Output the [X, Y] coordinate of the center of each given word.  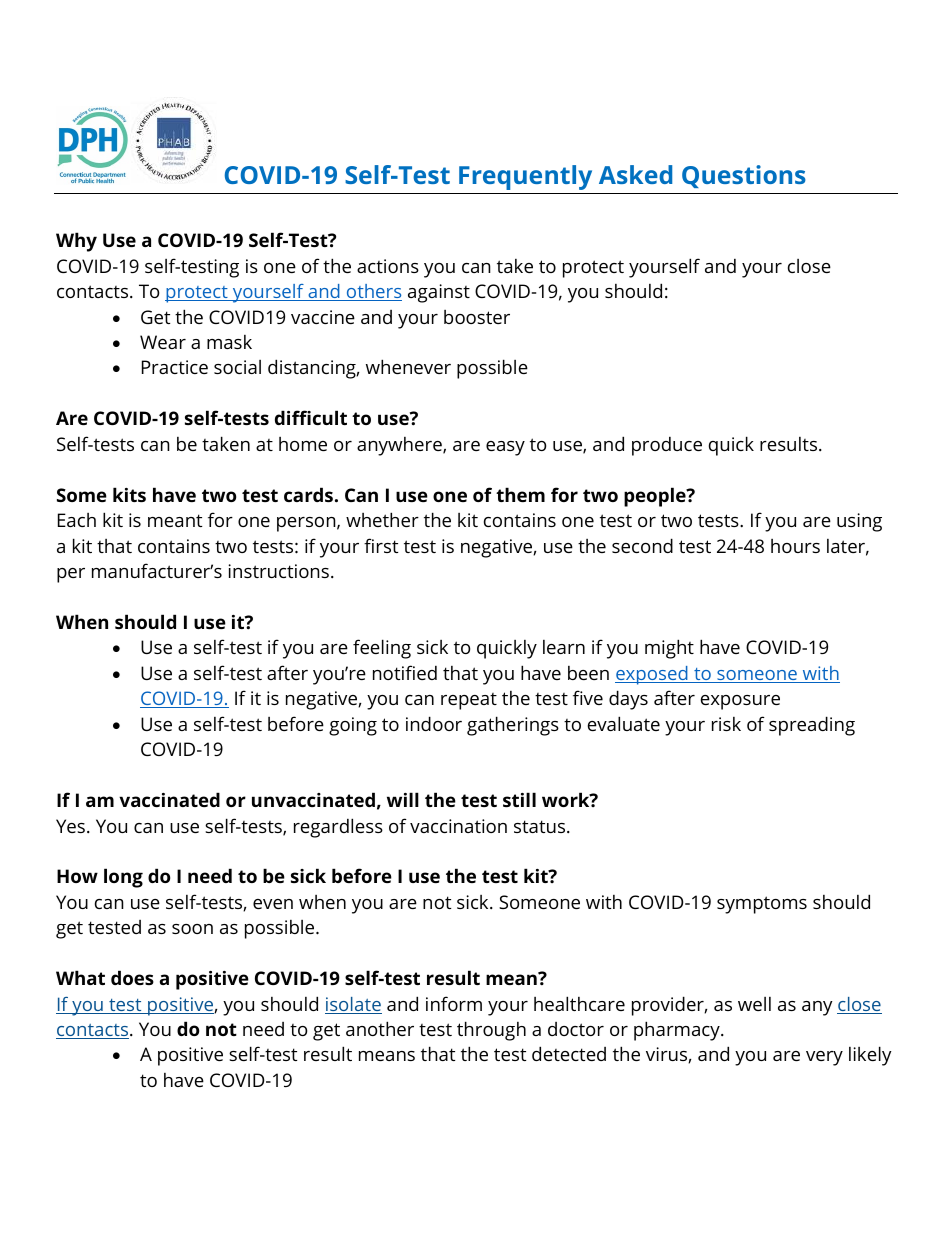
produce [667, 446]
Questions [744, 176]
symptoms [762, 905]
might [669, 649]
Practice [175, 367]
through [491, 1031]
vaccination [458, 826]
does [132, 977]
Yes [70, 826]
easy [505, 448]
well [754, 1004]
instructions [278, 571]
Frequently [525, 177]
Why [76, 242]
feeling [382, 649]
